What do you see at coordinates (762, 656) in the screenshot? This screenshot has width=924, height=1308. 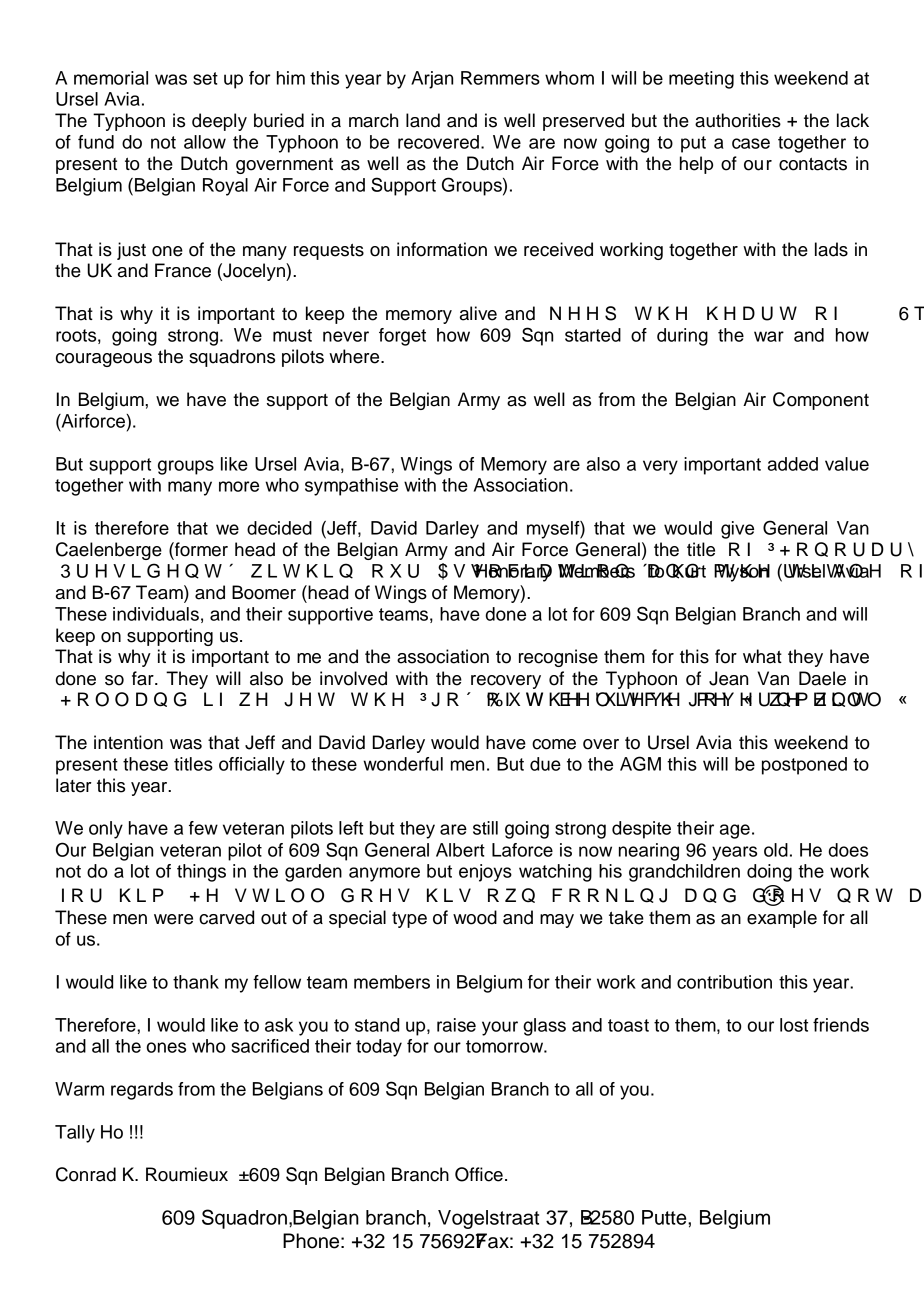 I see `what` at bounding box center [762, 656].
